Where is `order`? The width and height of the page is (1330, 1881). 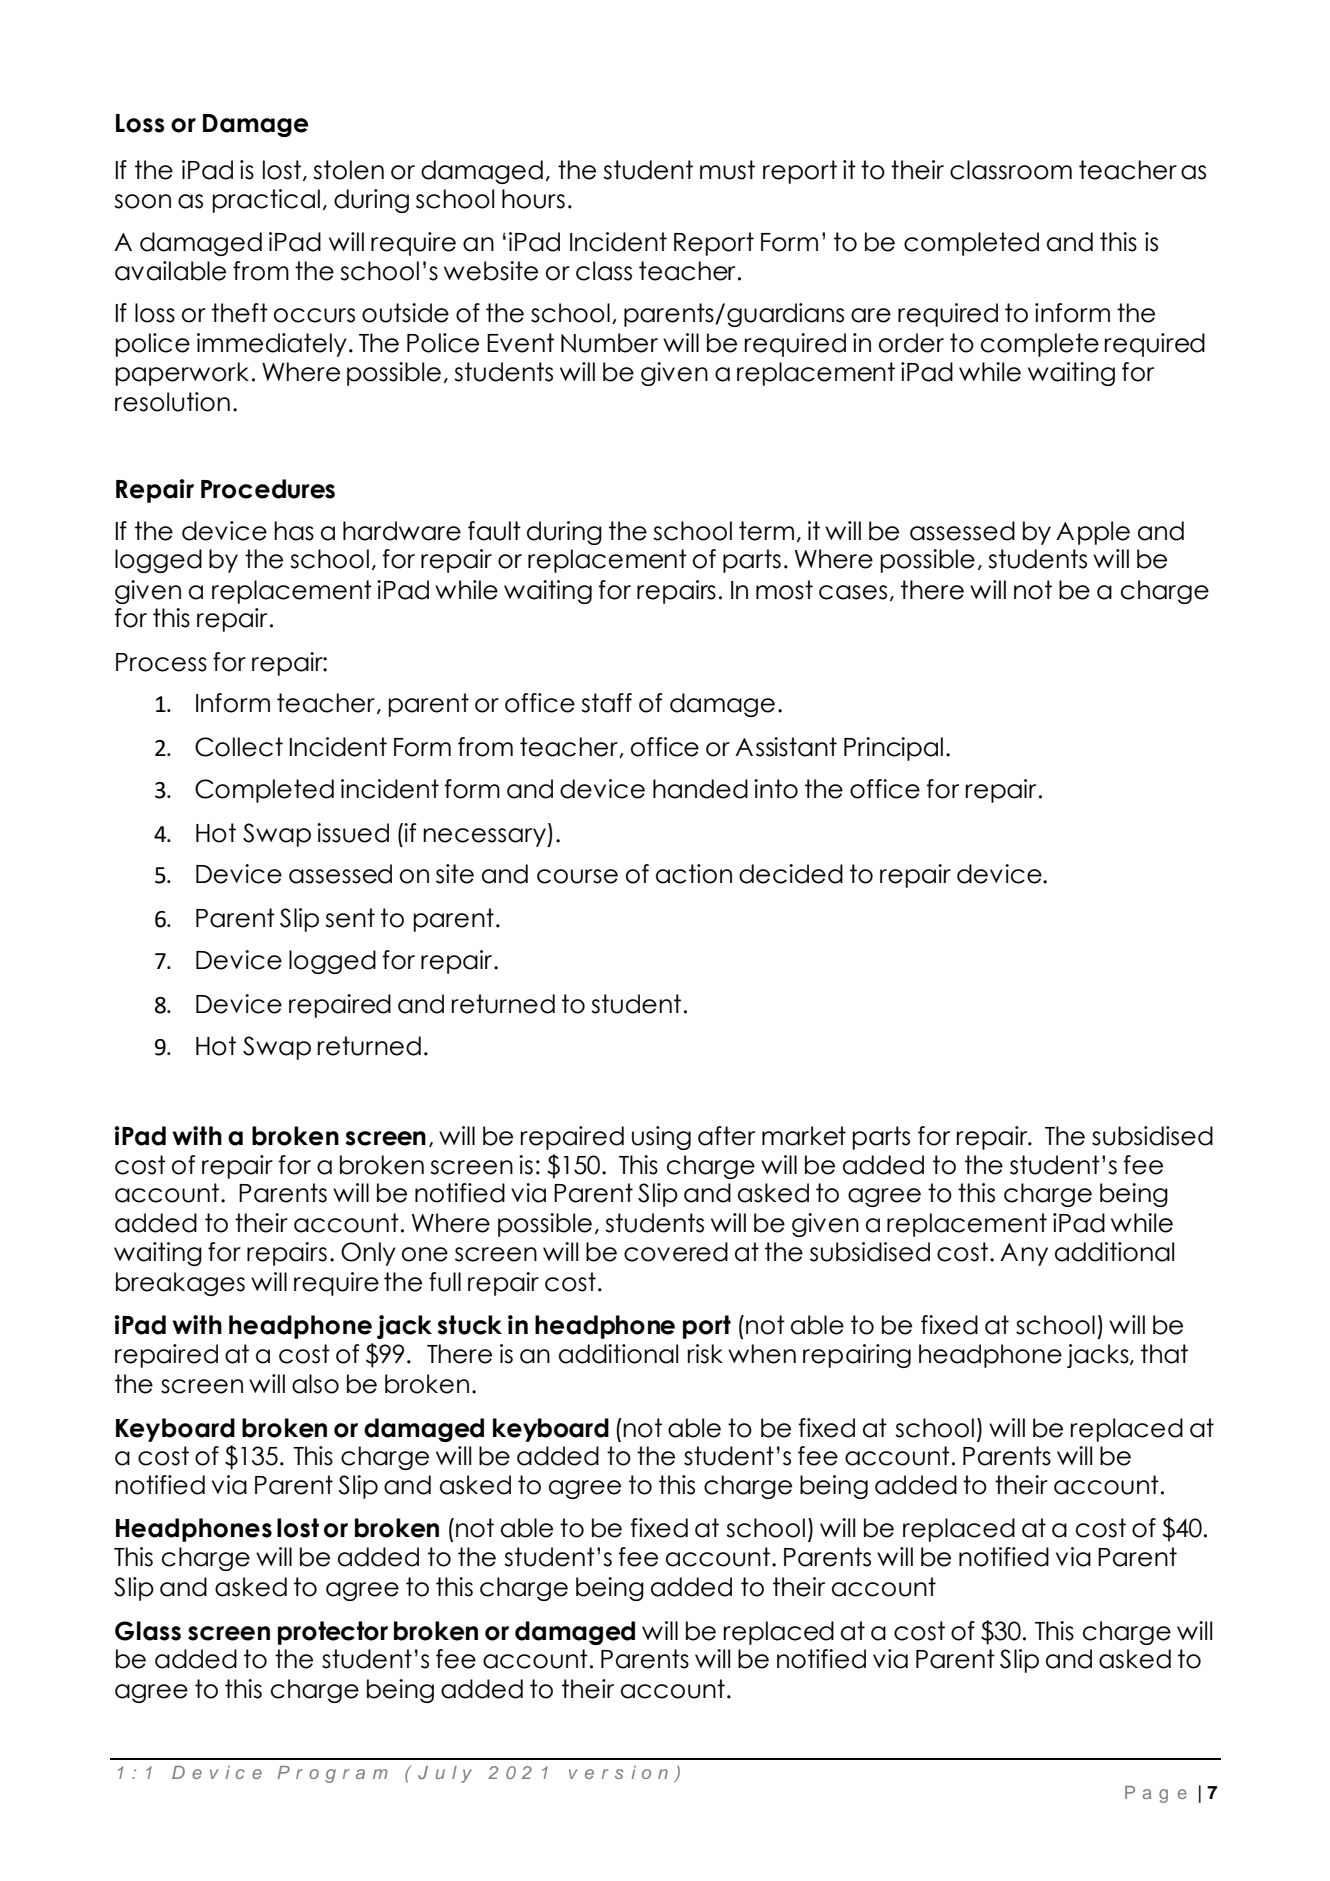
order is located at coordinates (911, 343).
